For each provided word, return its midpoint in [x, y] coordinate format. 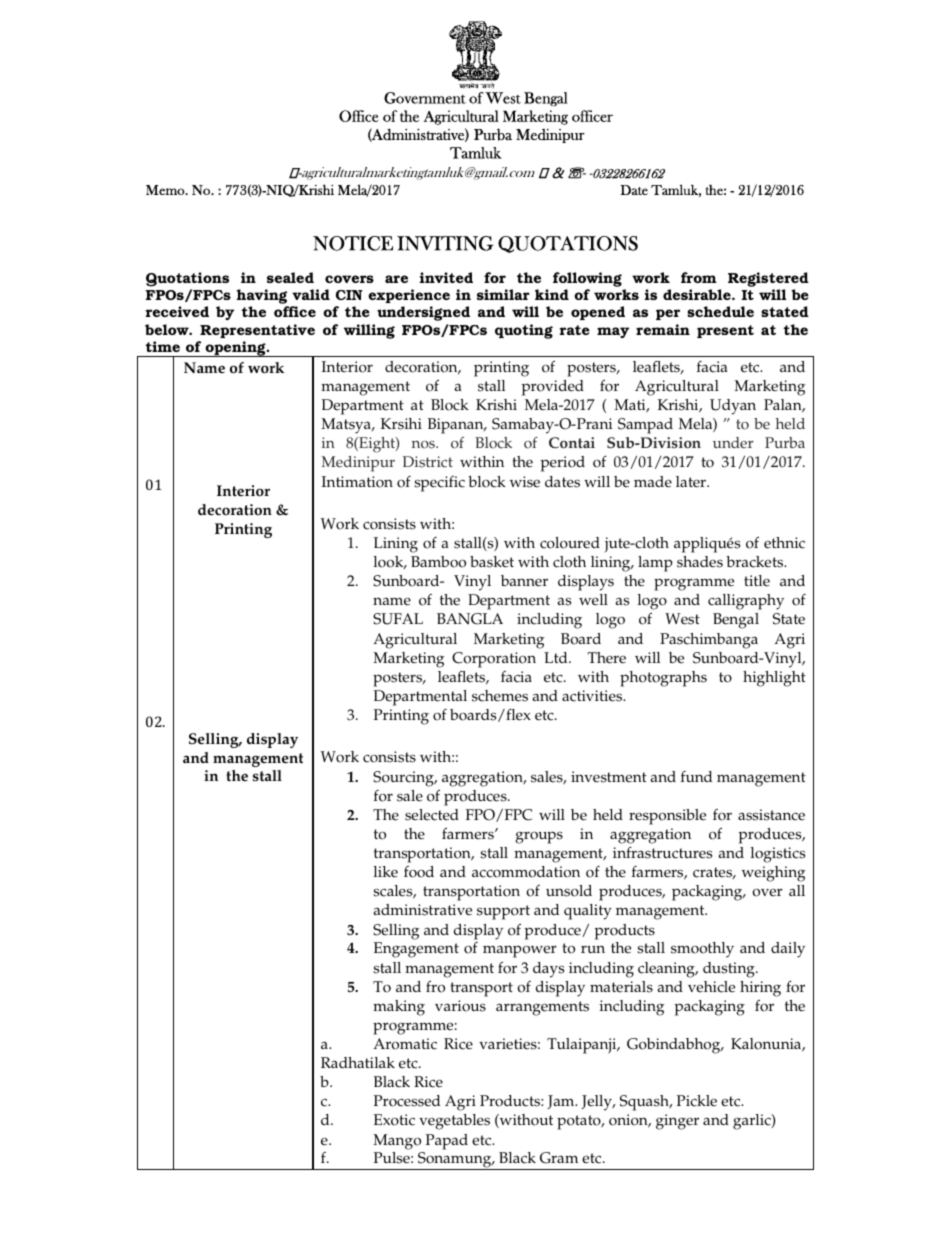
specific [439, 484]
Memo [166, 190]
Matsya [347, 426]
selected [432, 815]
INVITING [445, 243]
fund [696, 776]
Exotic [394, 1120]
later [692, 482]
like [386, 872]
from [699, 277]
